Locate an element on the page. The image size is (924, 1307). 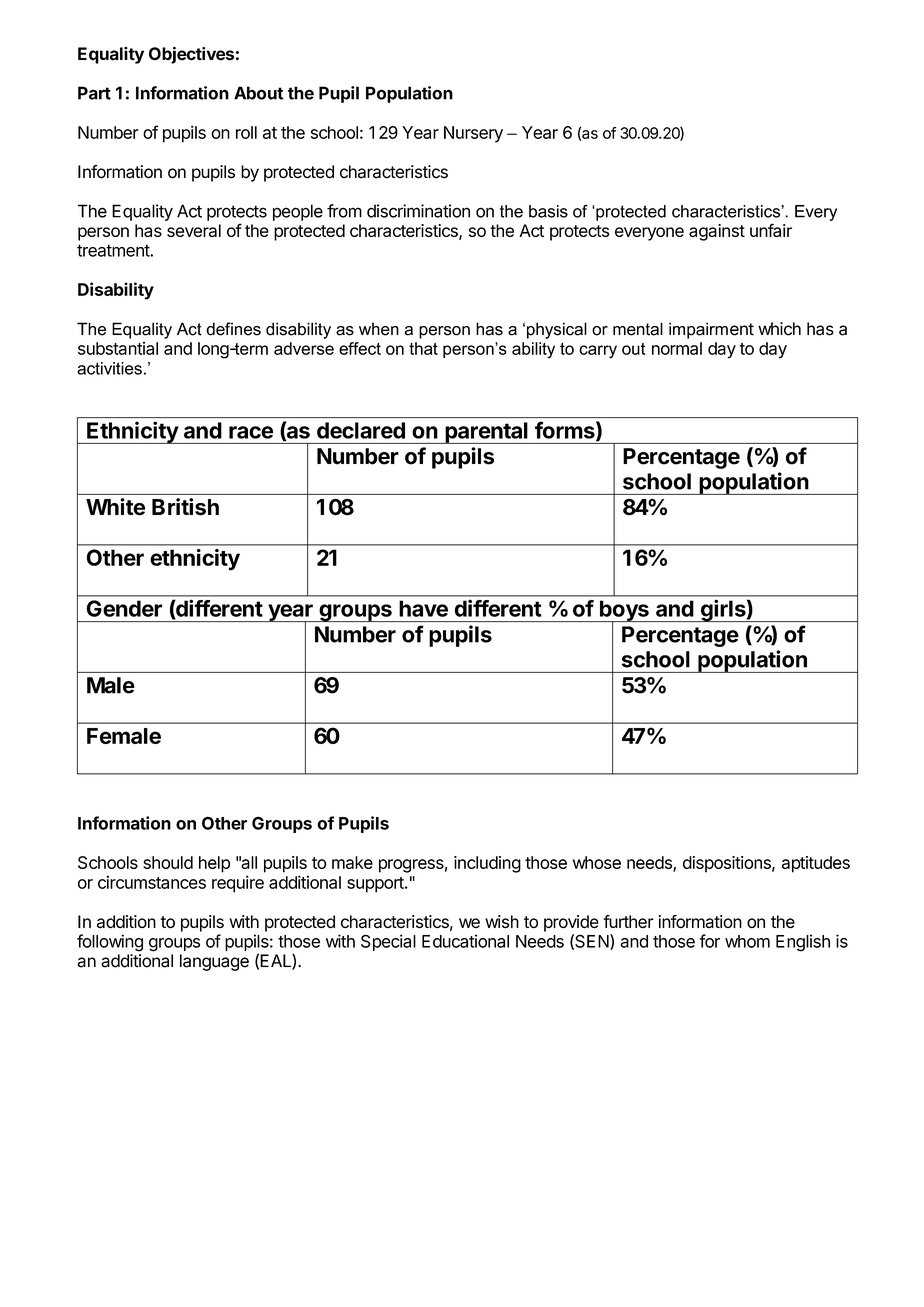
have is located at coordinates (423, 608).
